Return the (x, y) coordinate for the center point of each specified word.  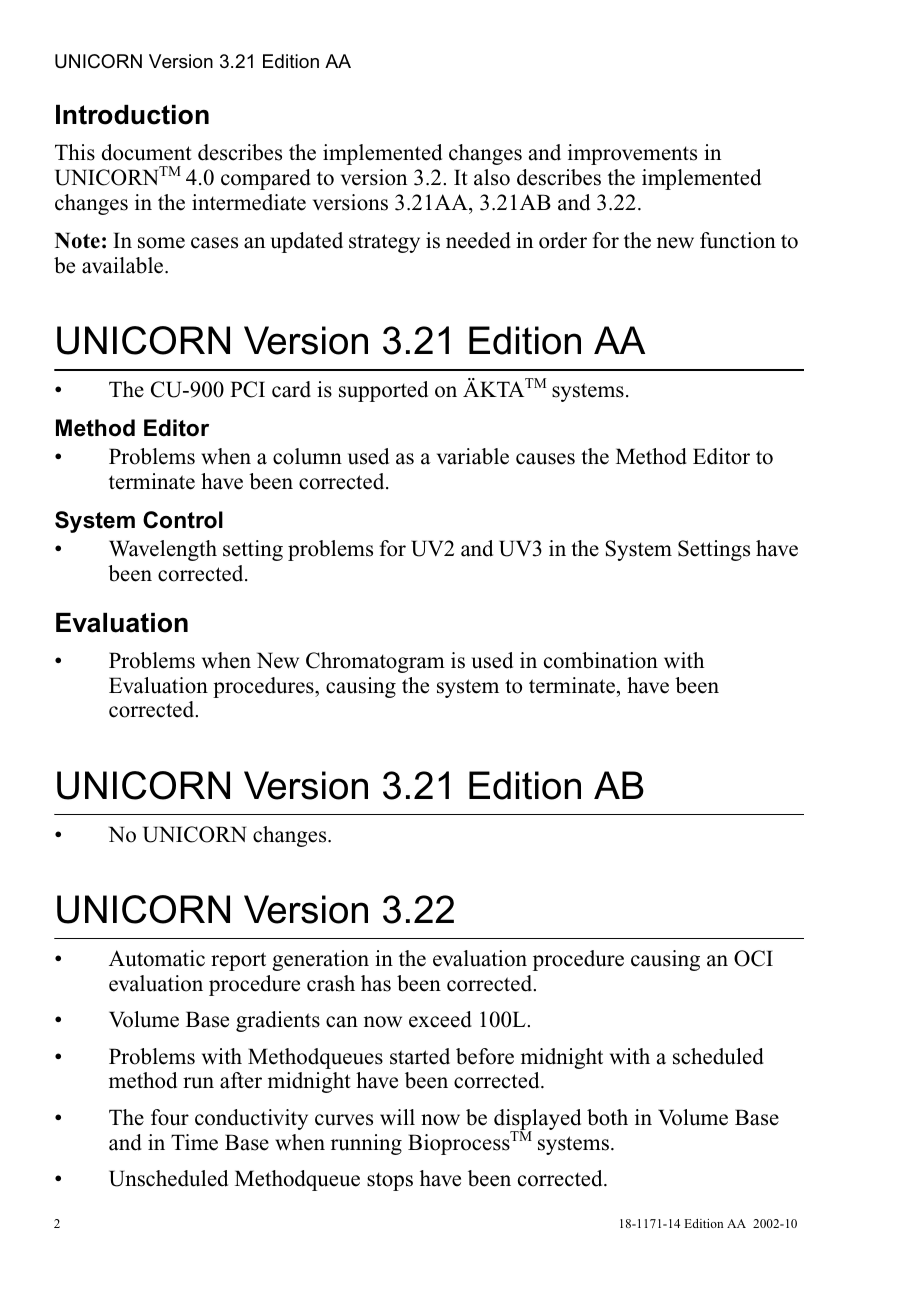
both (607, 1117)
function (738, 240)
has (376, 983)
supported (383, 391)
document (147, 152)
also (492, 177)
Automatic (157, 958)
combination (601, 660)
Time (194, 1142)
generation (320, 960)
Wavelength (163, 550)
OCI (753, 958)
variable (473, 456)
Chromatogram (375, 662)
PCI (247, 389)
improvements (632, 154)
